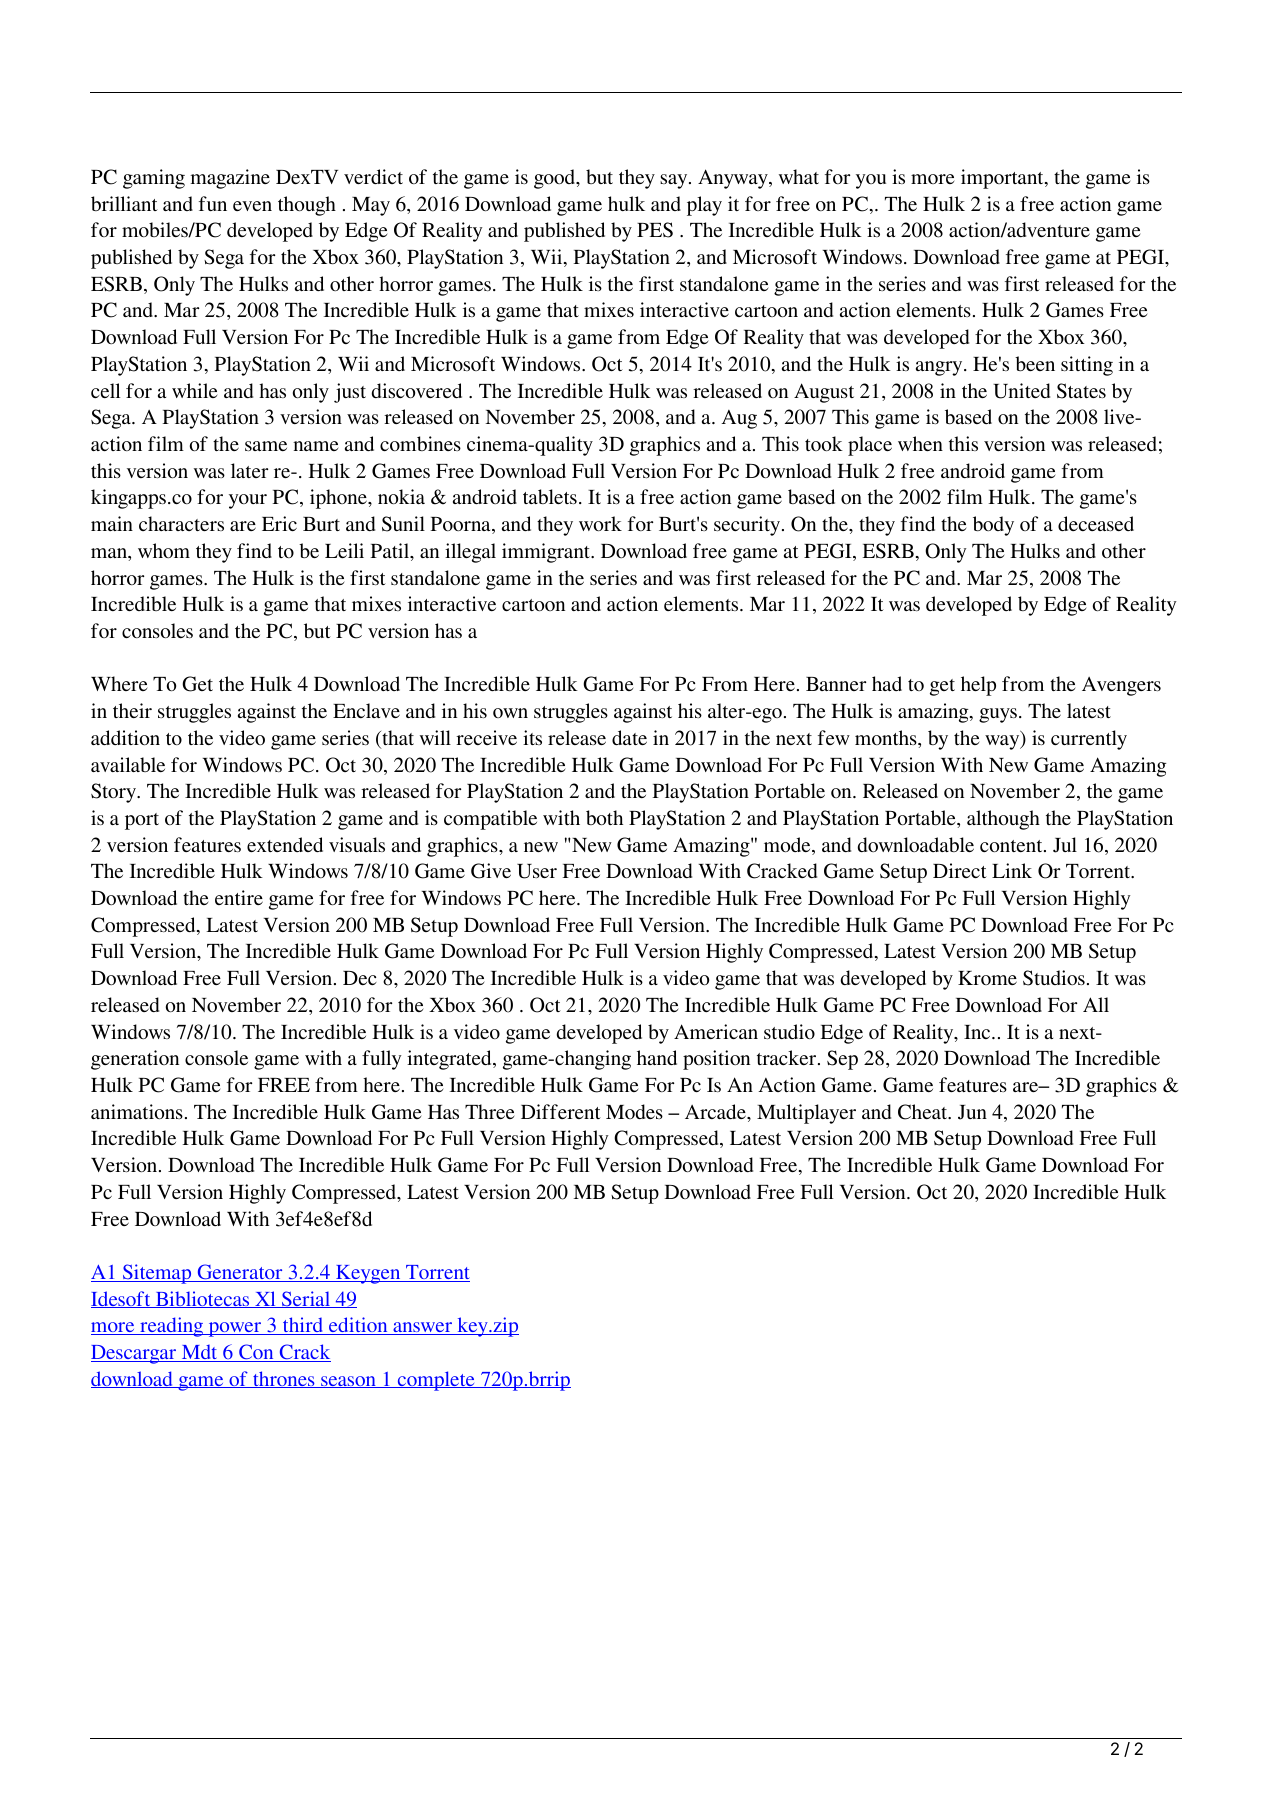 The height and width of the document is (1799, 1272). Describe the element at coordinates (655, 230) in the document. I see `PES` at that location.
